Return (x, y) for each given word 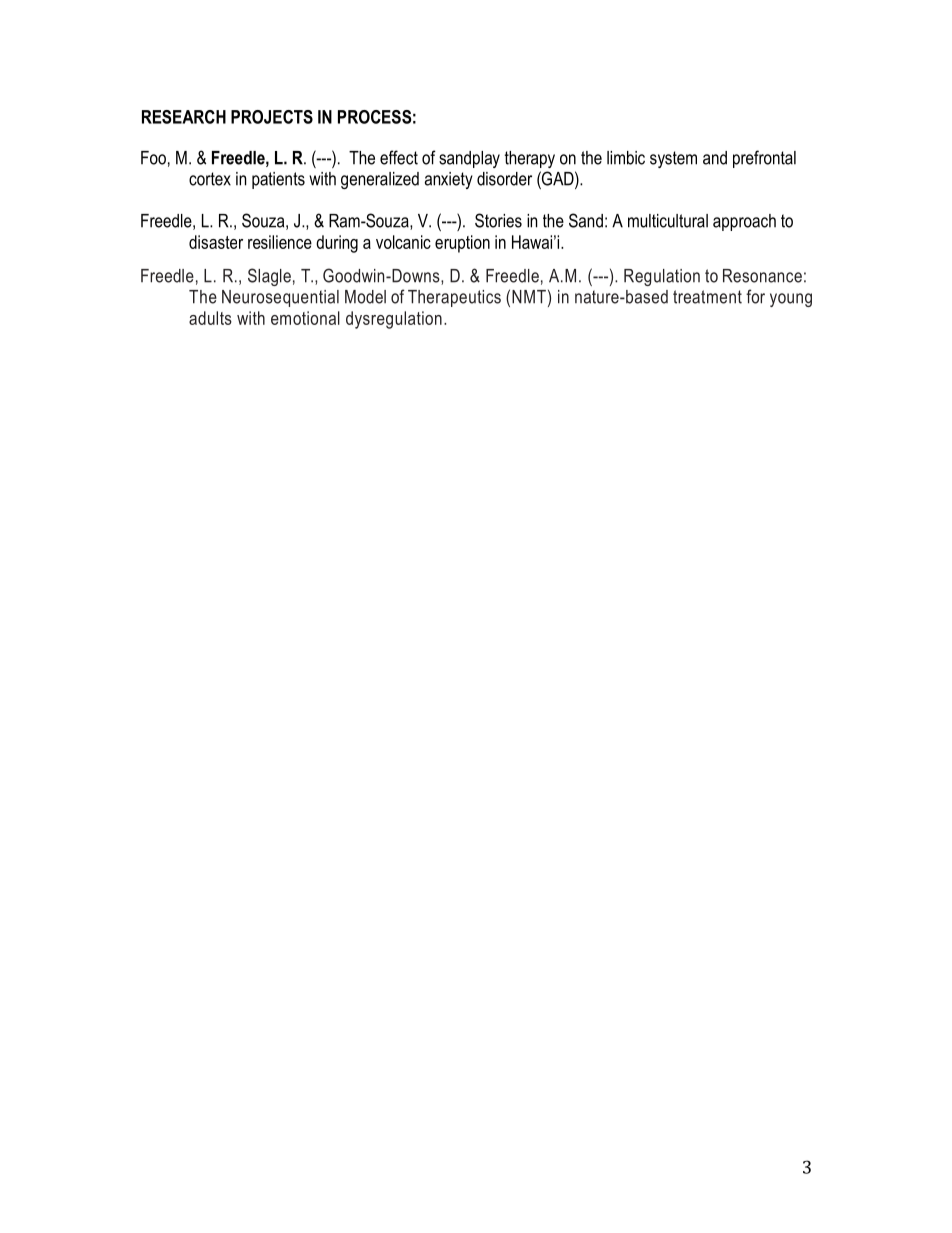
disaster (216, 242)
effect (399, 157)
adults (210, 318)
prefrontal (764, 159)
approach (744, 222)
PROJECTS (272, 117)
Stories (498, 220)
